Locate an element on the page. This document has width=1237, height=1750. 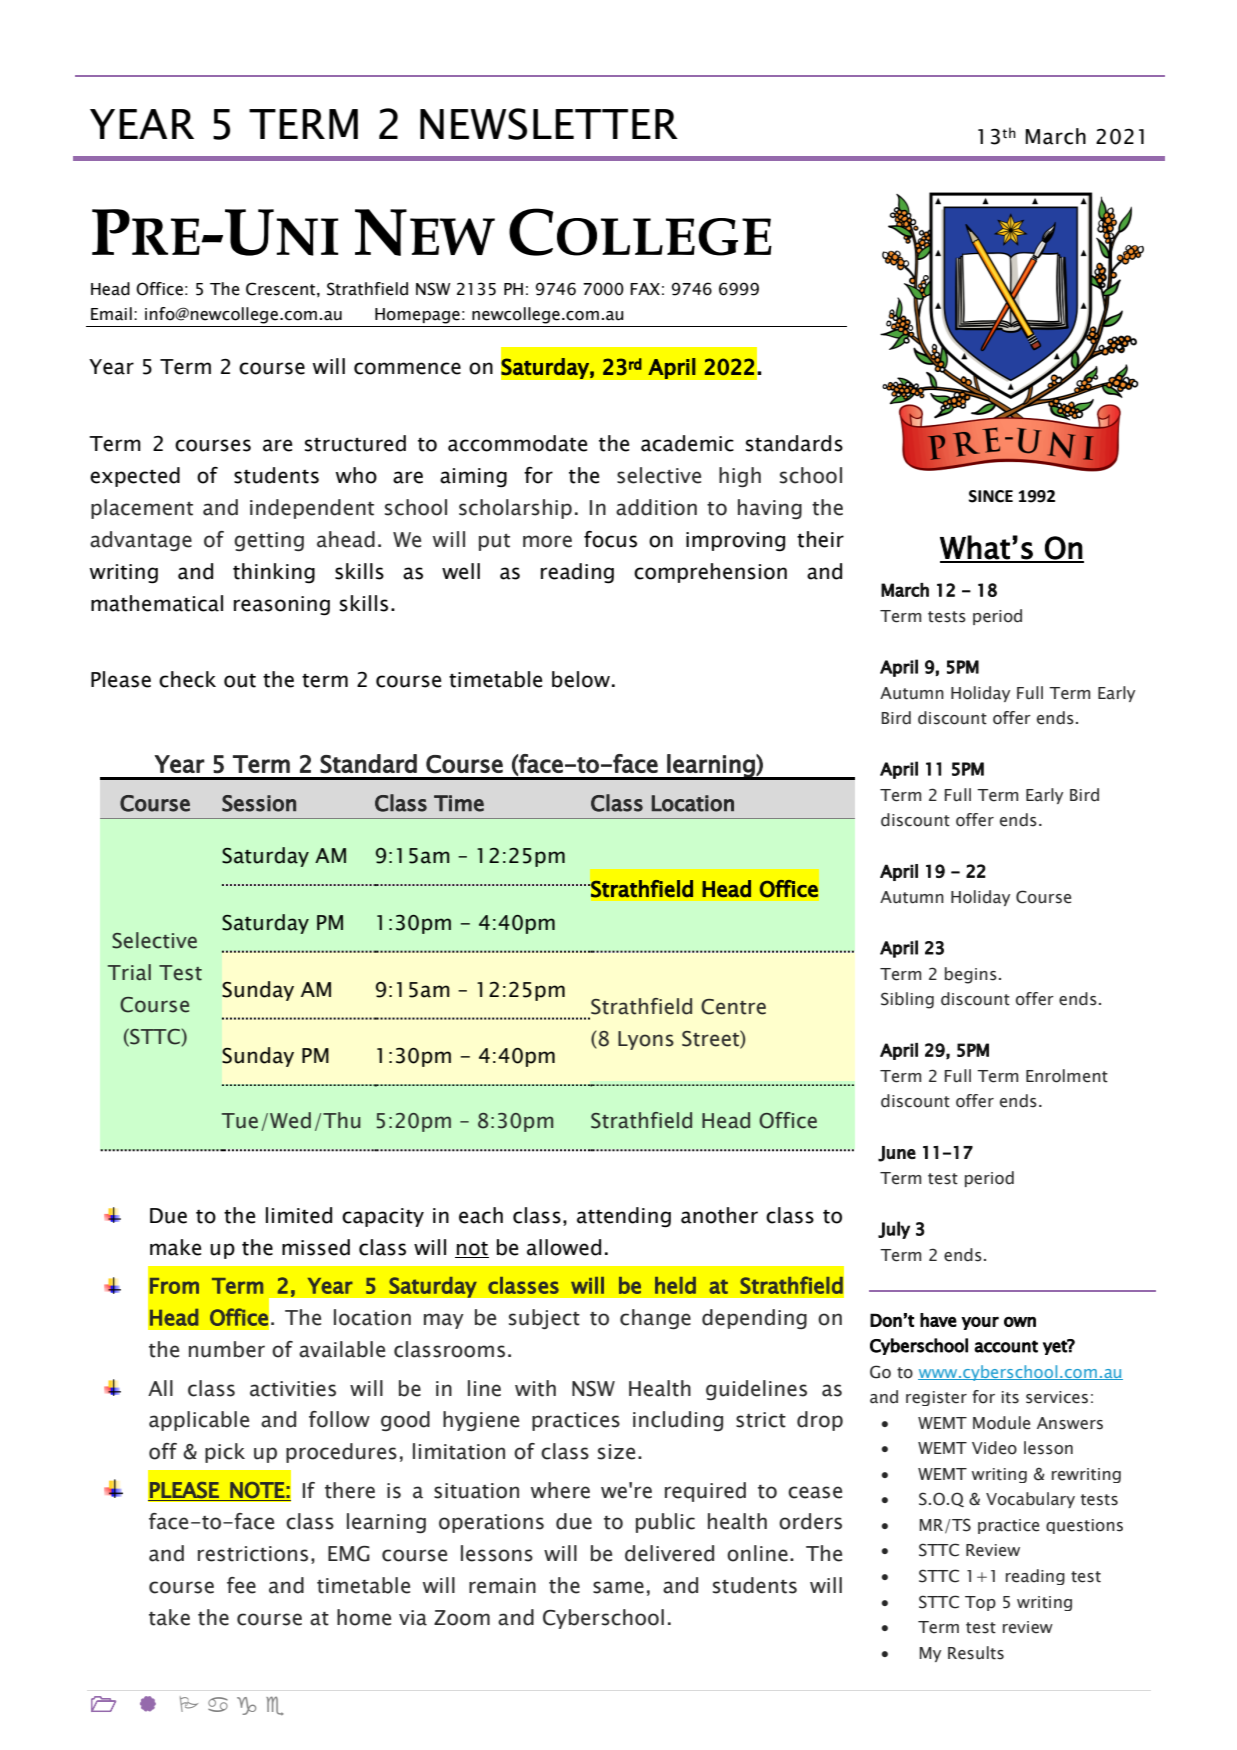
begins is located at coordinates (971, 975).
